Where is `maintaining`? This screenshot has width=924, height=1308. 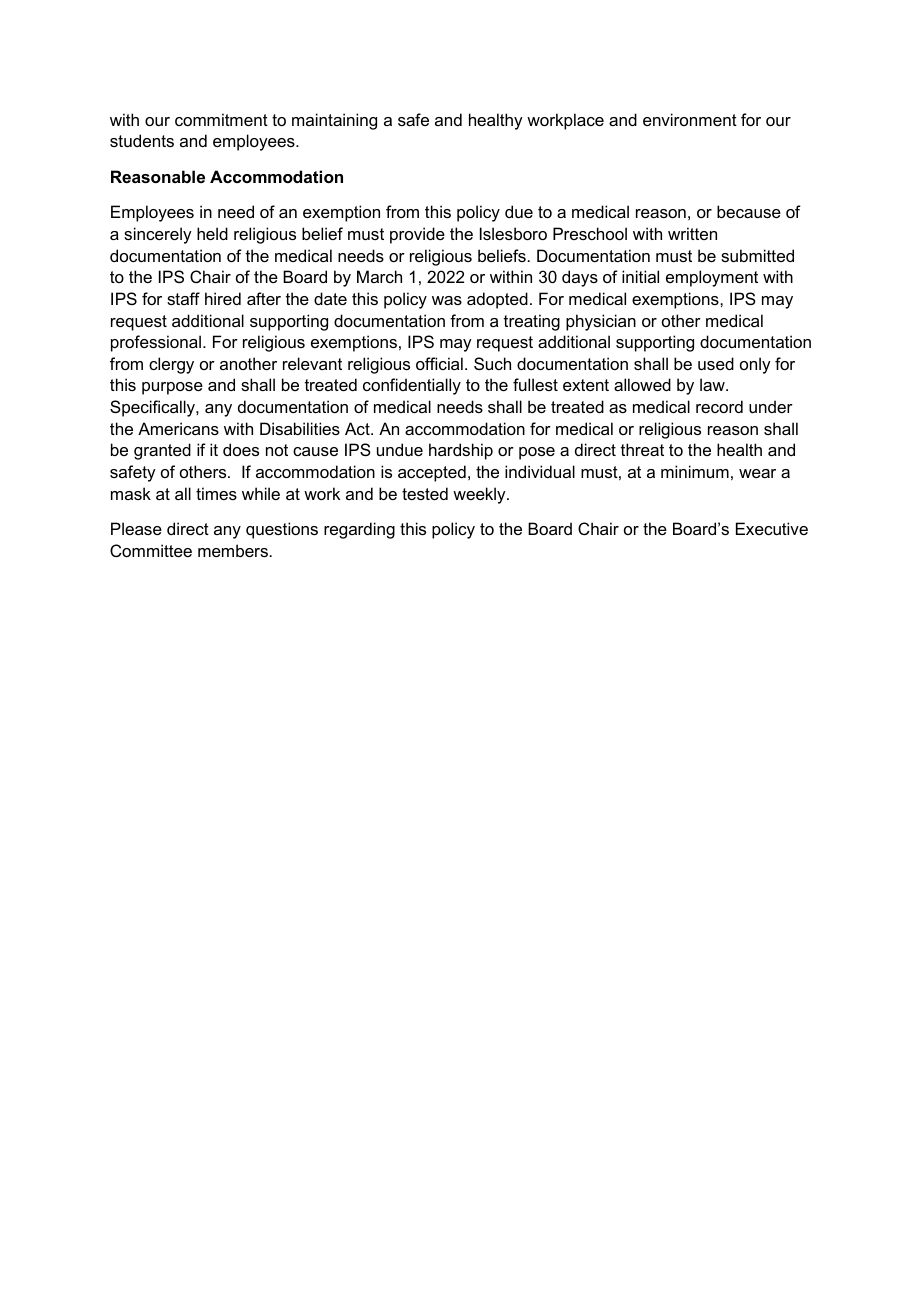 maintaining is located at coordinates (334, 121).
